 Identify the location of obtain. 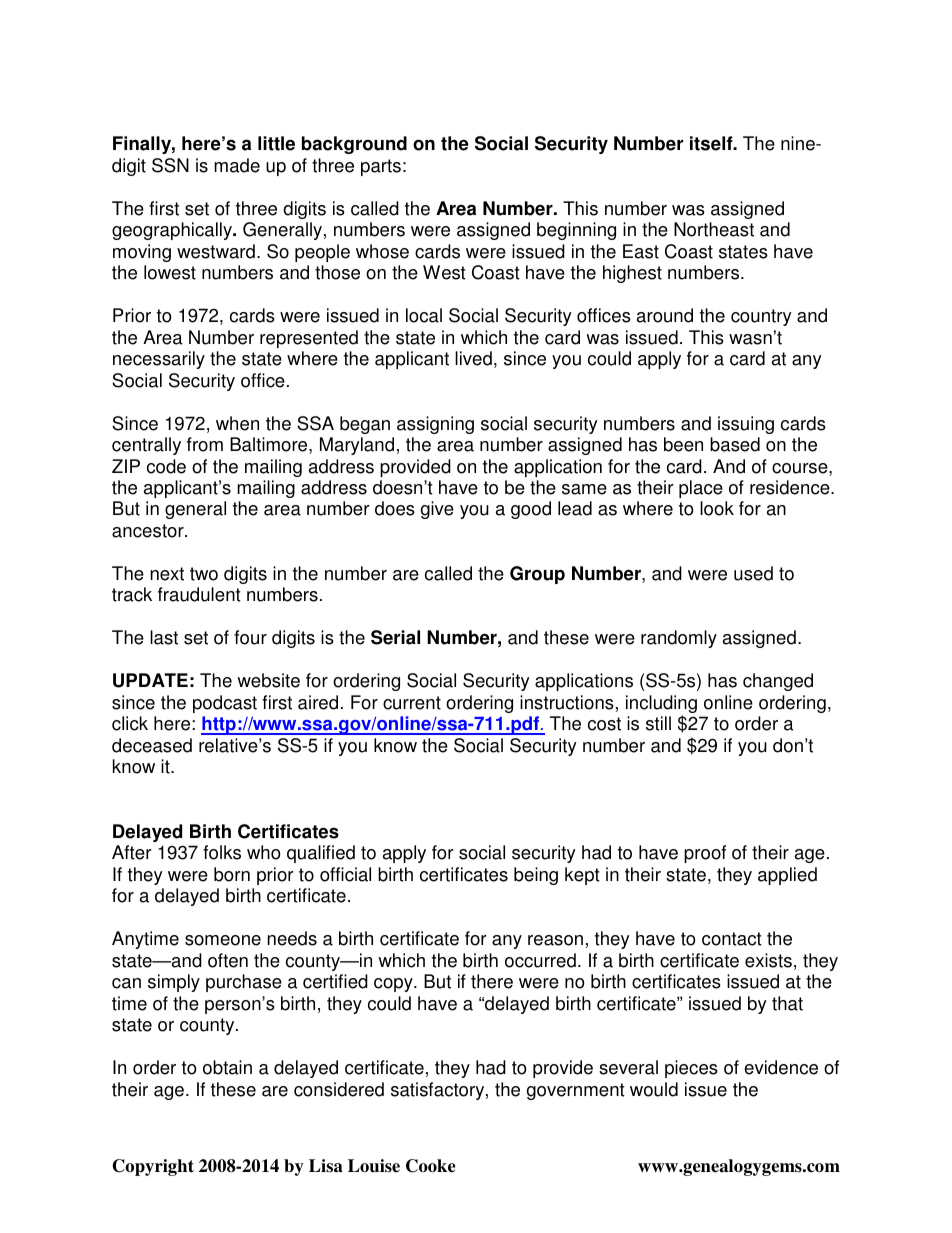
(227, 1067).
